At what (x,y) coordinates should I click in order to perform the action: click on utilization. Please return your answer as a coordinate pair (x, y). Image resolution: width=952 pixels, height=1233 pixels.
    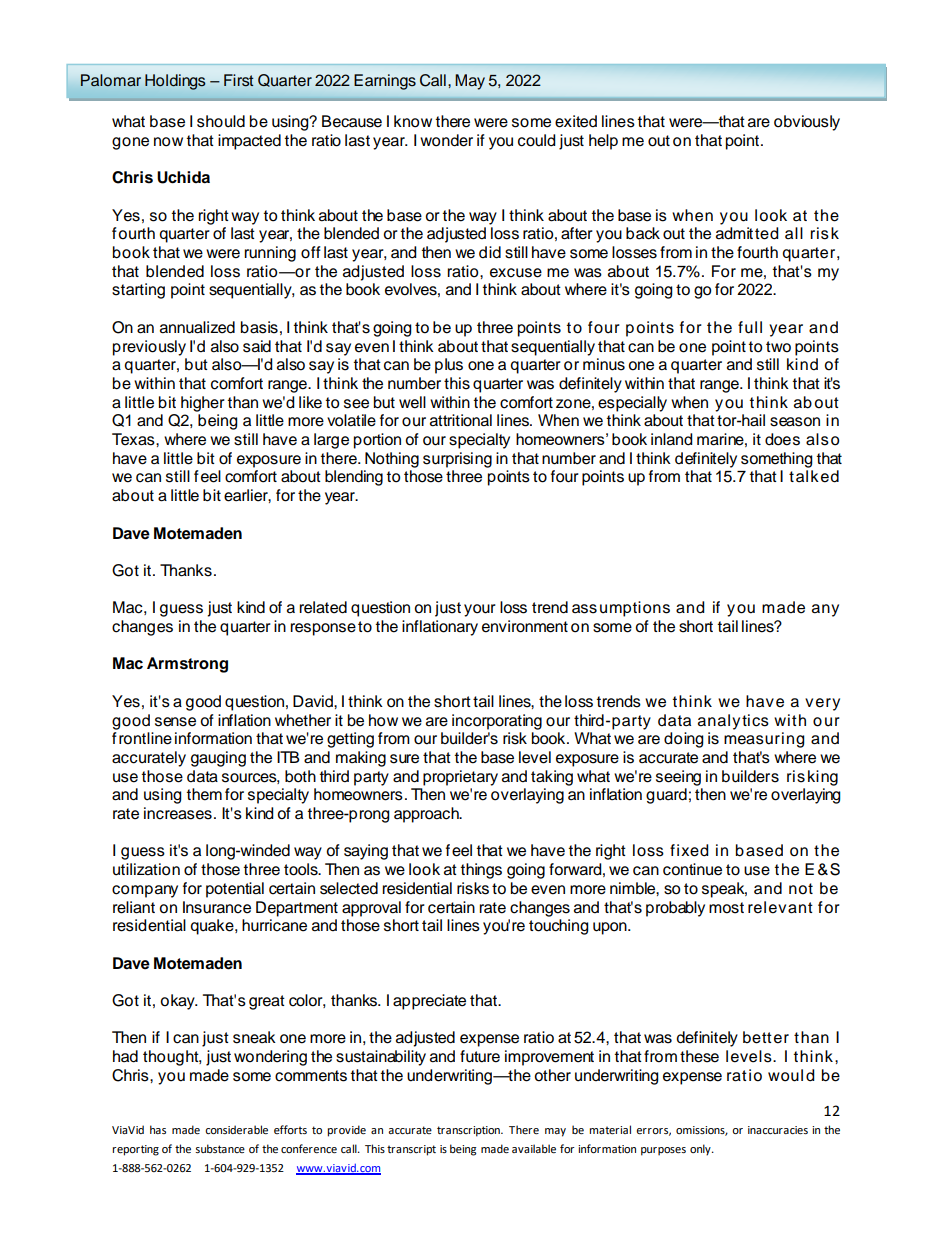
    Looking at the image, I should click on (146, 869).
